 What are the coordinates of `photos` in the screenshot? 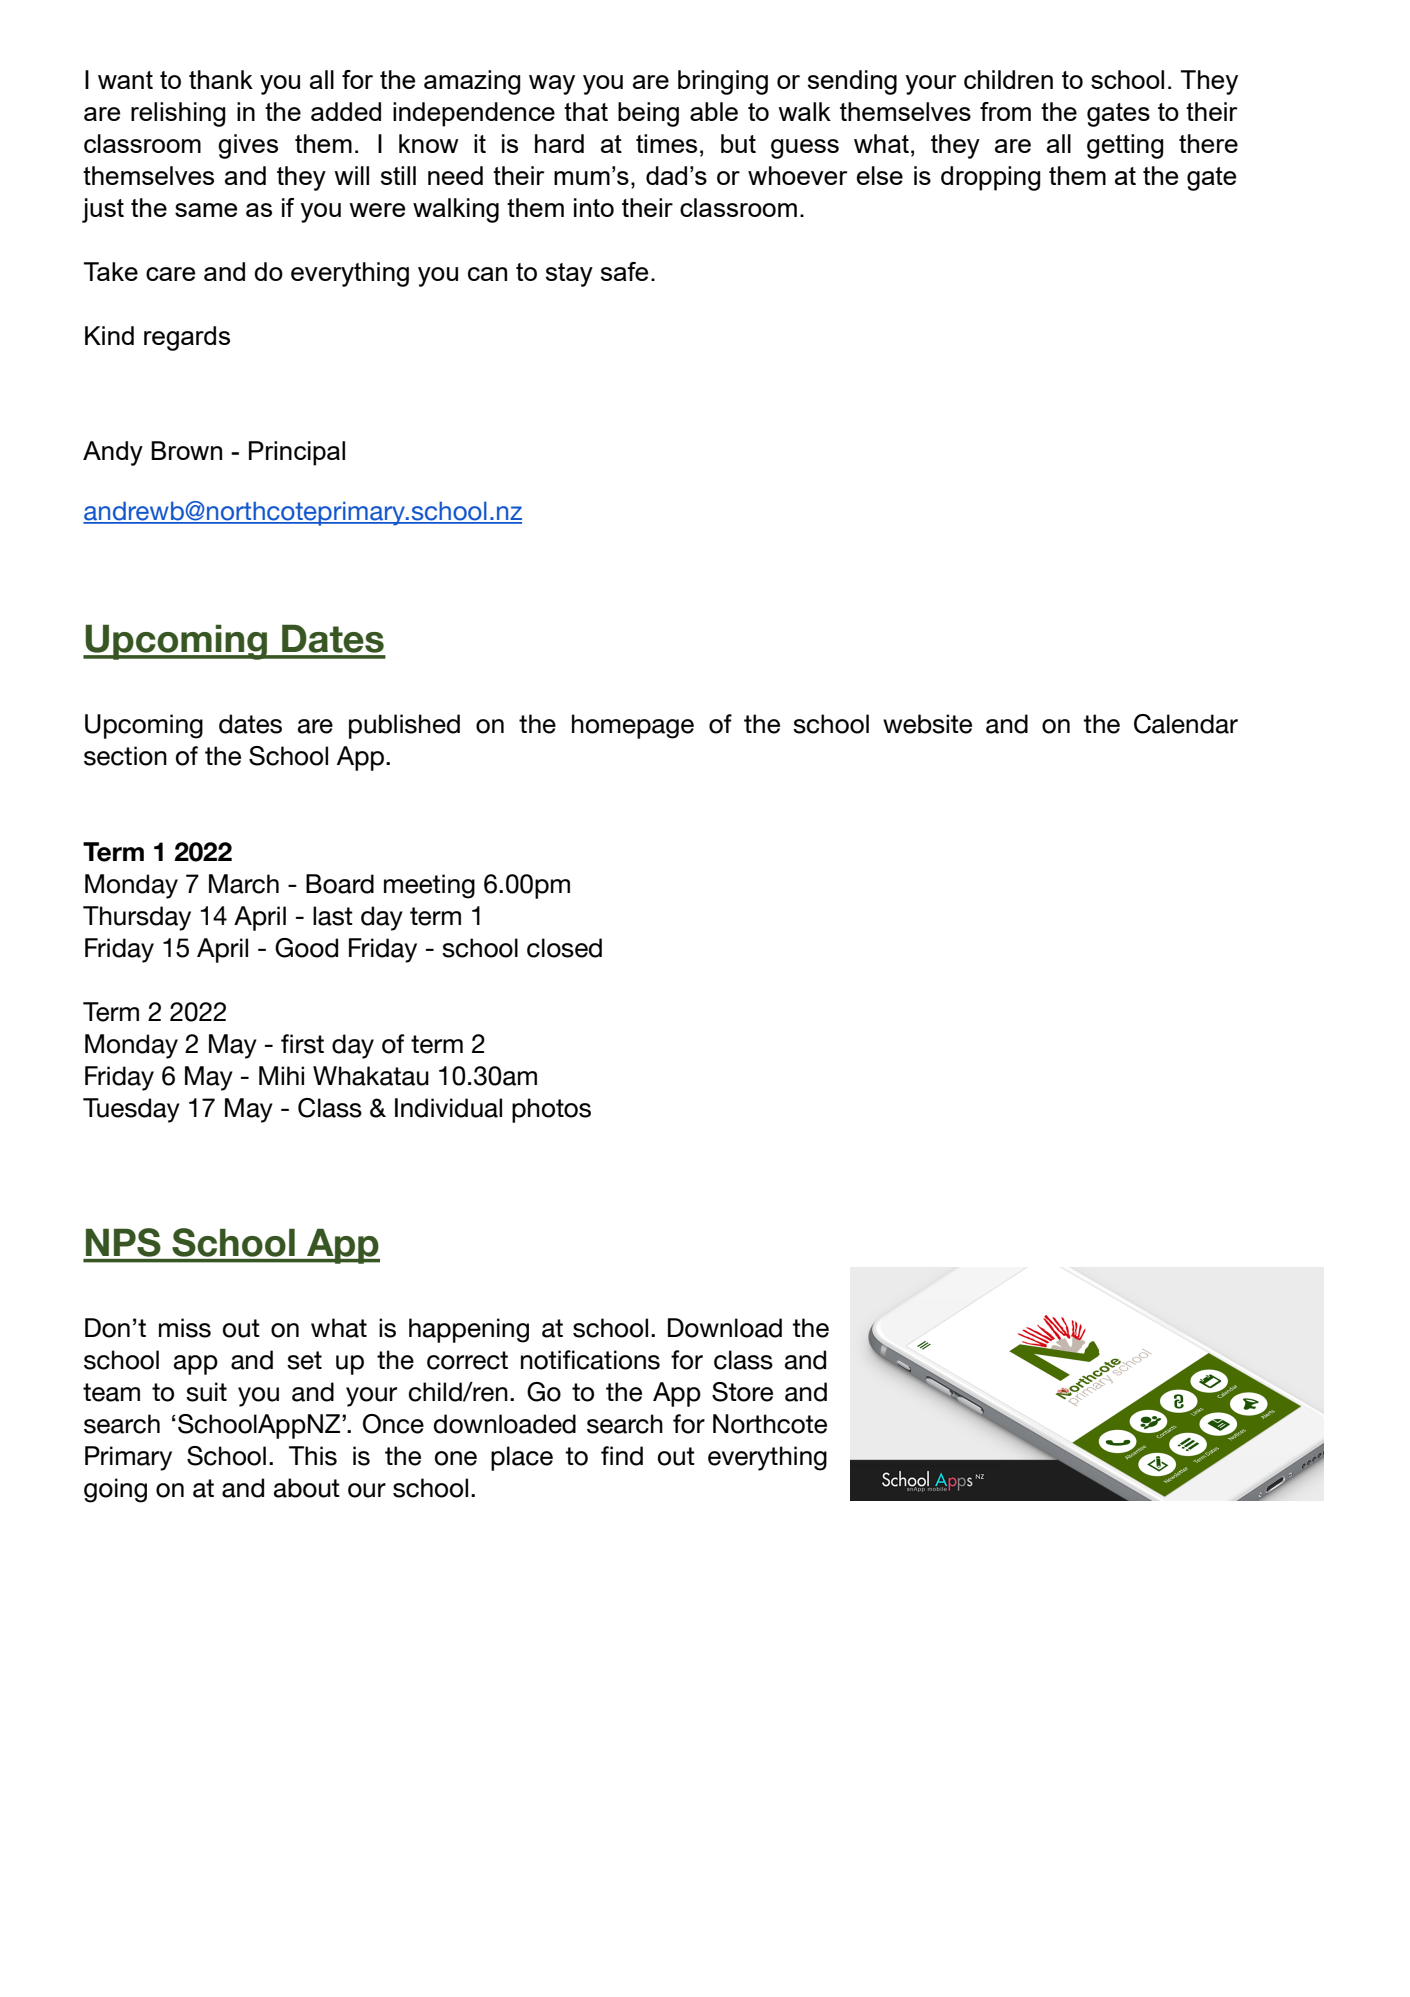 It's located at (551, 1110).
